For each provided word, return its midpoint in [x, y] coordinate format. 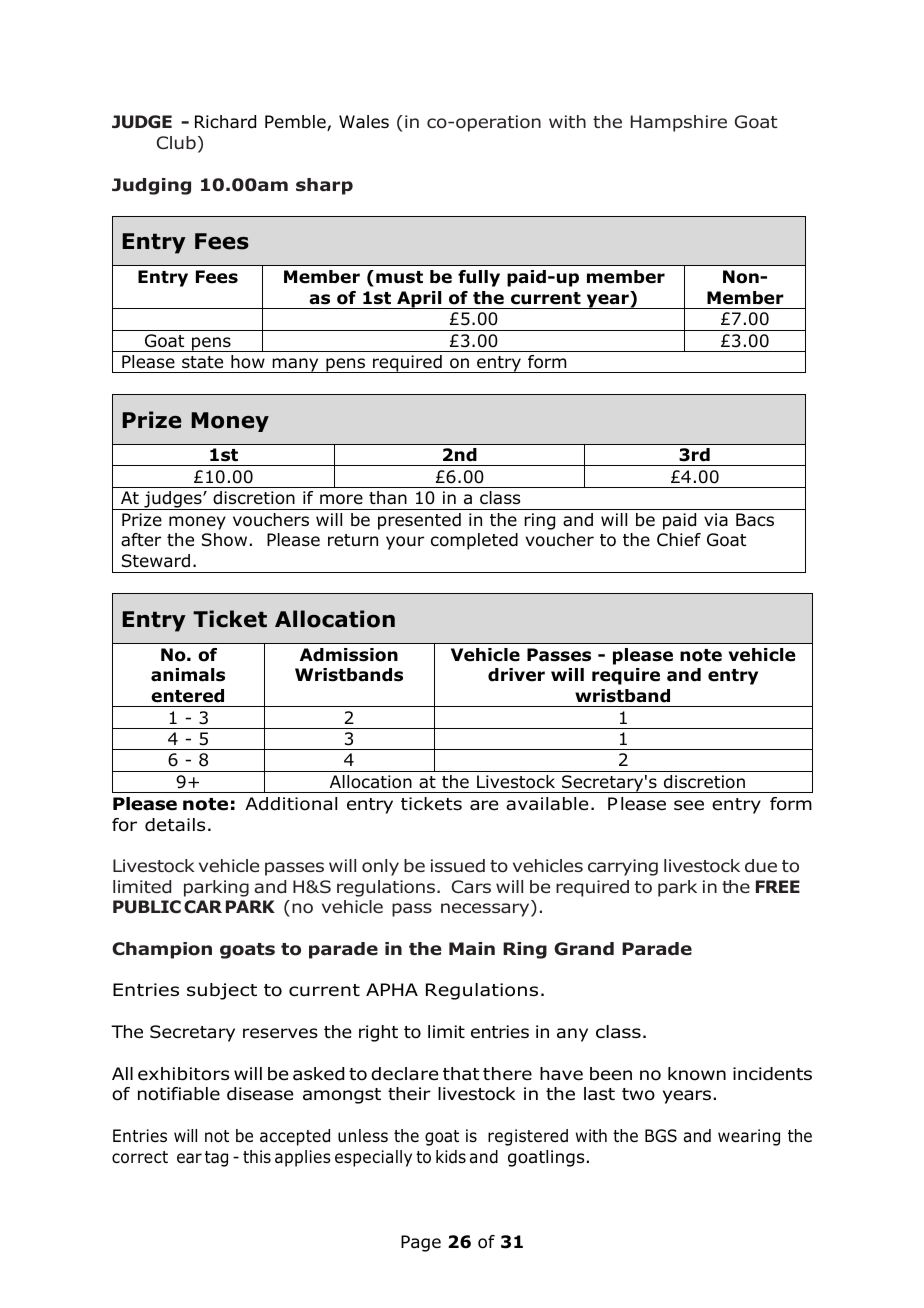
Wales [364, 122]
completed [474, 541]
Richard [225, 122]
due [761, 866]
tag [216, 1159]
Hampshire [679, 123]
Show [224, 540]
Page [421, 1243]
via [716, 520]
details [175, 825]
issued [458, 866]
